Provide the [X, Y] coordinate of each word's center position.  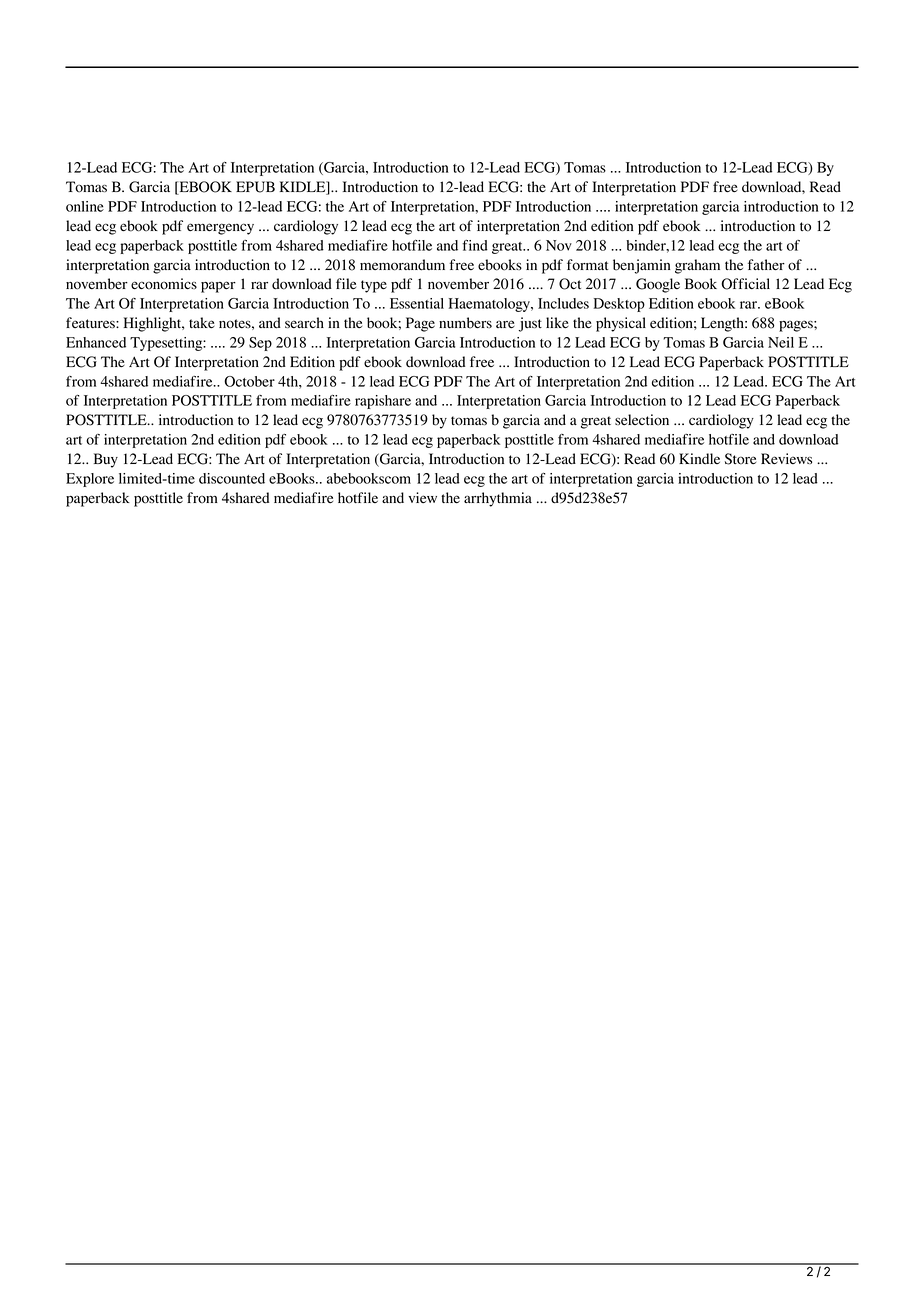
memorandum [402, 265]
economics [164, 284]
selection [642, 420]
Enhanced [96, 342]
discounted [232, 478]
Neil [781, 342]
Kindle [699, 459]
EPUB [255, 187]
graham [697, 266]
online [85, 206]
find [475, 245]
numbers [465, 323]
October [249, 381]
